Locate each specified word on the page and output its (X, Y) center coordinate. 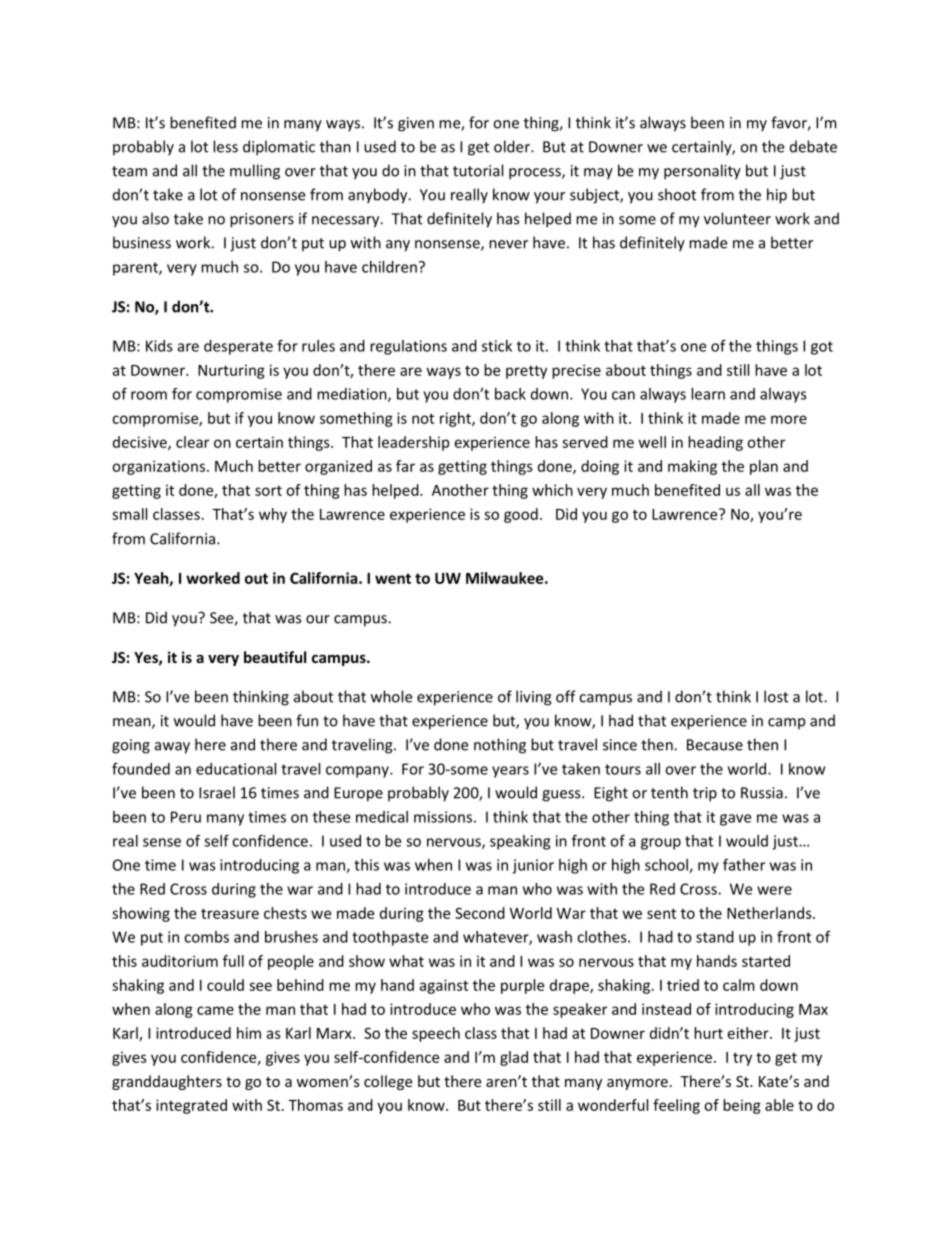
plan (764, 467)
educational (236, 769)
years (510, 772)
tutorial (478, 170)
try (742, 1059)
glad (514, 1058)
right (456, 419)
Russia (762, 793)
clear (192, 442)
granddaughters (167, 1082)
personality (702, 172)
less (225, 146)
